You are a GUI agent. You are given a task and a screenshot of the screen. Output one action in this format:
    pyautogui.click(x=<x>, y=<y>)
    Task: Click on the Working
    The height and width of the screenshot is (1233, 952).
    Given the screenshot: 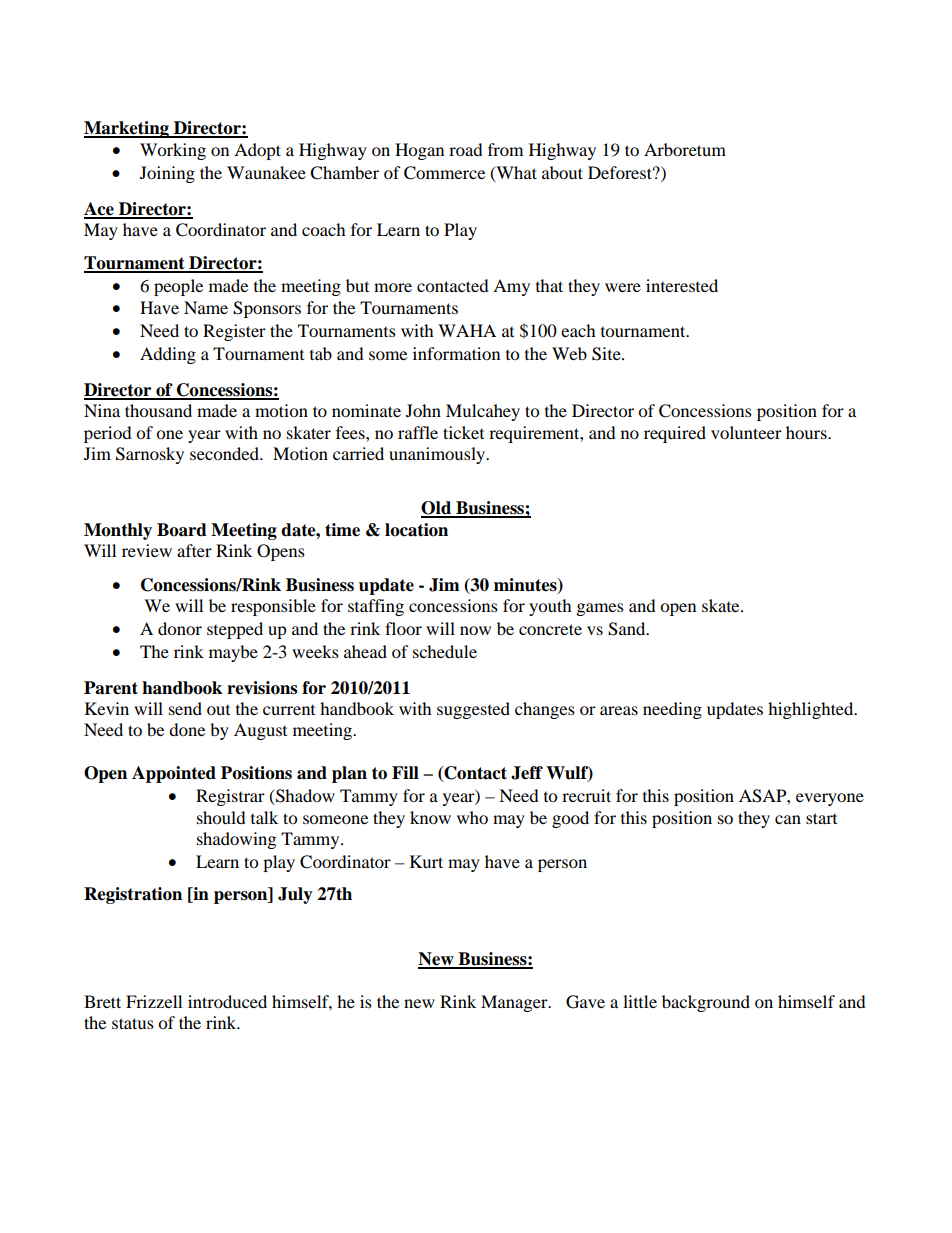 What is the action you would take?
    pyautogui.click(x=173, y=151)
